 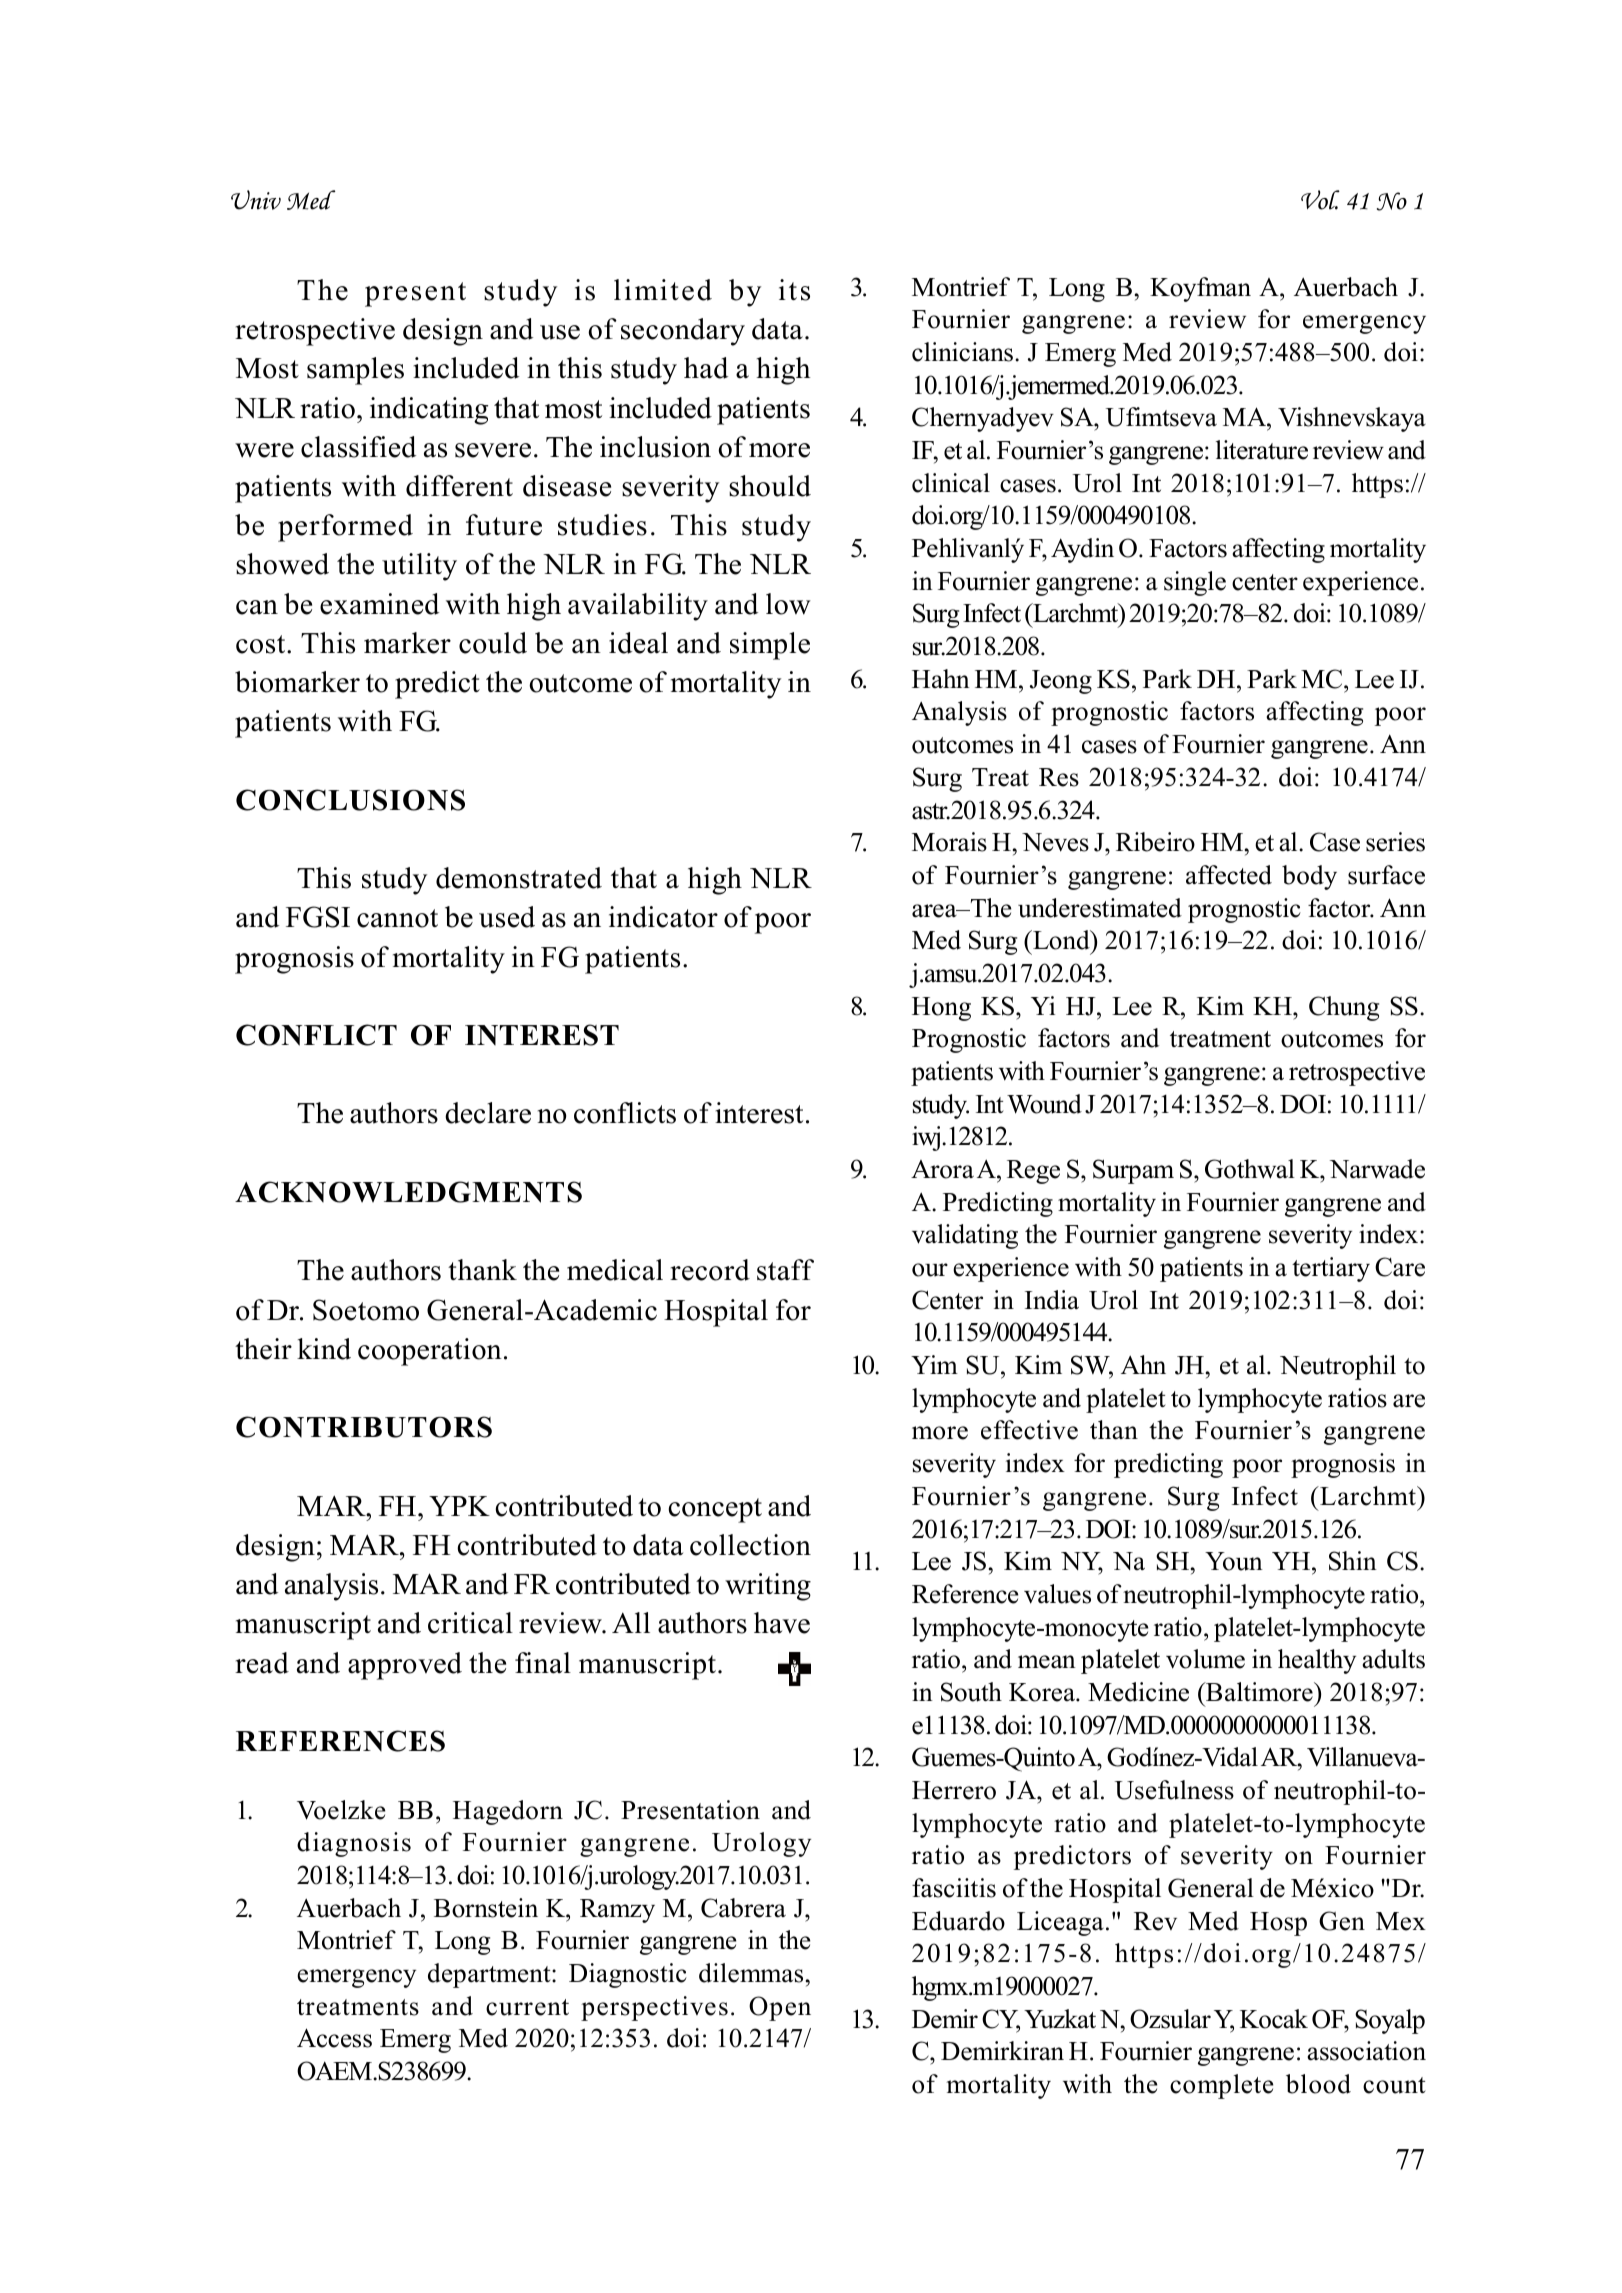 I want to click on cannot, so click(x=397, y=918).
